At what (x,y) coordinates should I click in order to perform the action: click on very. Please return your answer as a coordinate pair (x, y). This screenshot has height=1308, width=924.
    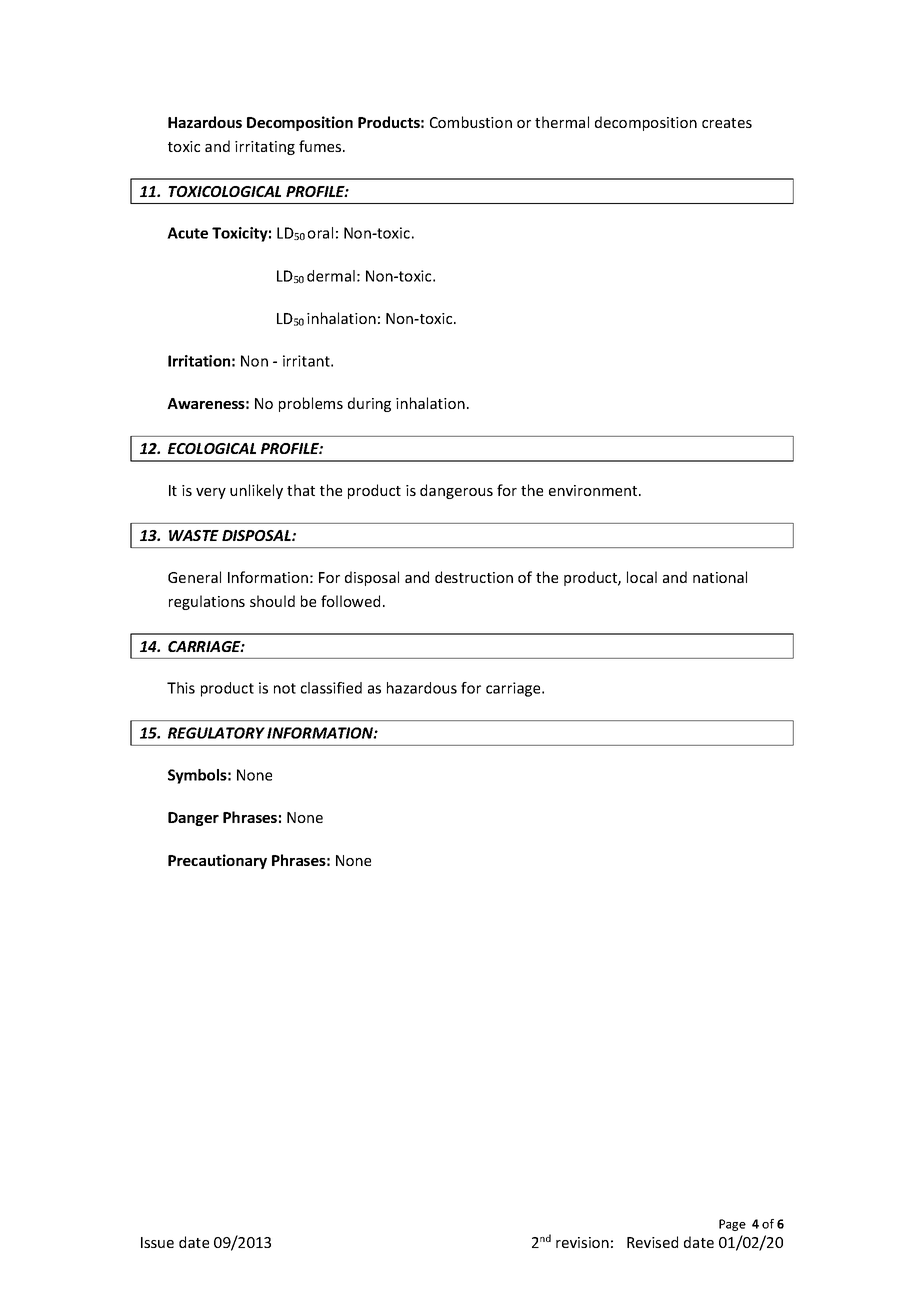
    Looking at the image, I should click on (211, 493).
